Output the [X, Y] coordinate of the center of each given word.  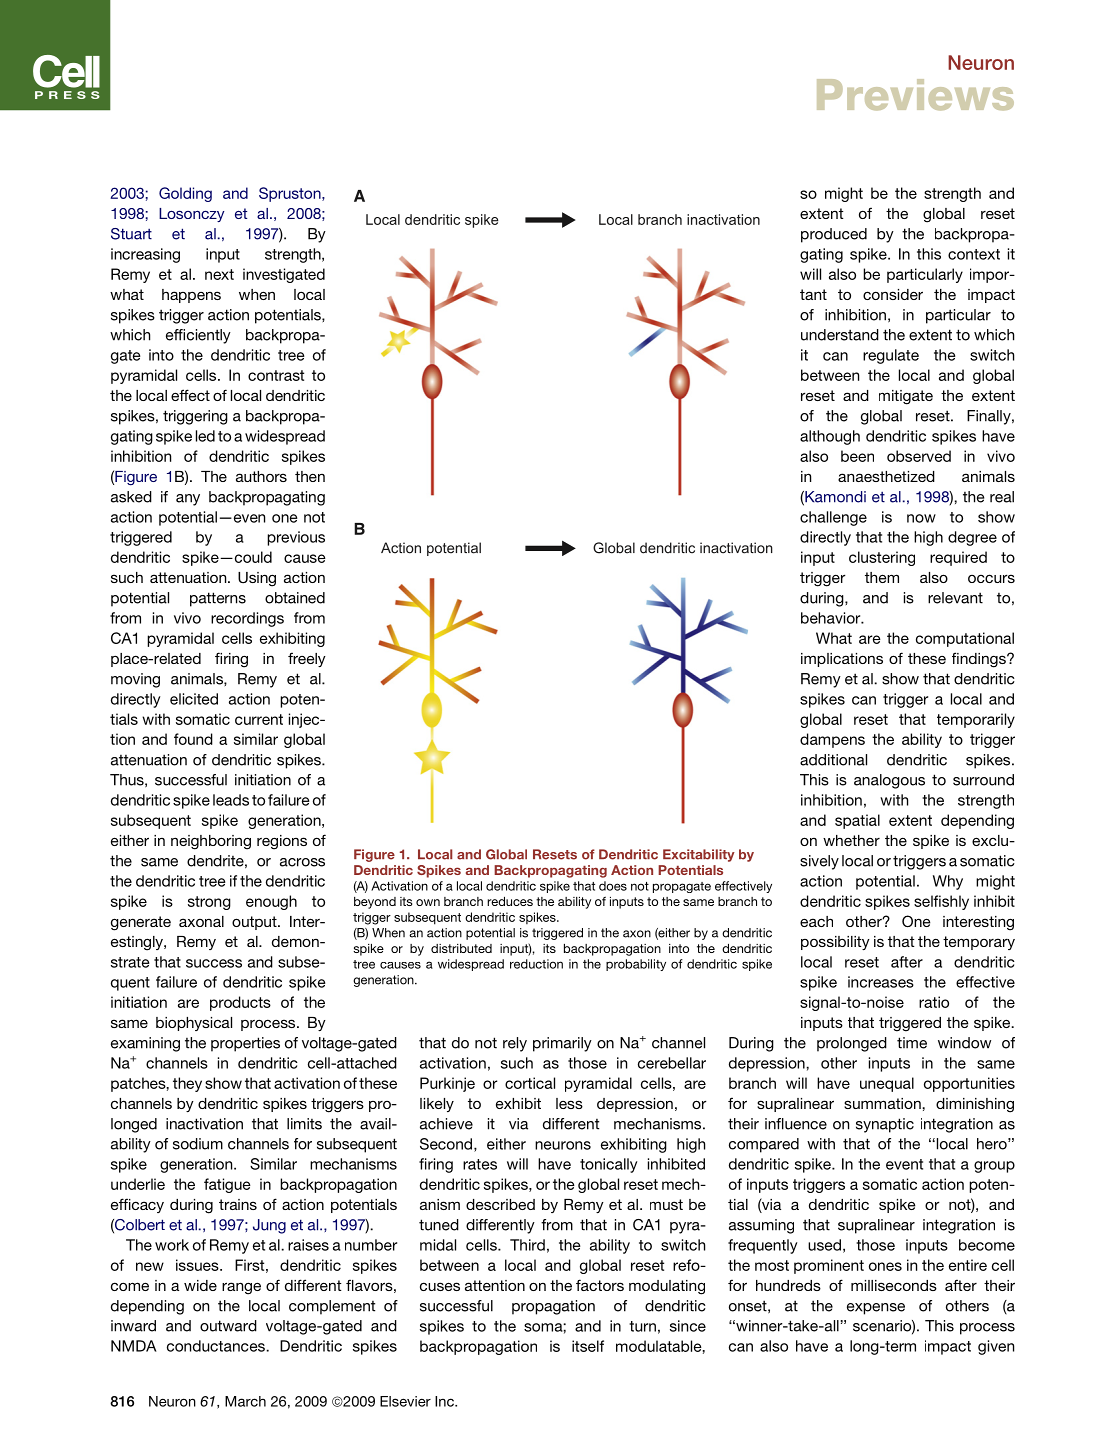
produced [834, 235]
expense [876, 1309]
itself [588, 1346]
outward [228, 1326]
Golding [185, 194]
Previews [915, 95]
